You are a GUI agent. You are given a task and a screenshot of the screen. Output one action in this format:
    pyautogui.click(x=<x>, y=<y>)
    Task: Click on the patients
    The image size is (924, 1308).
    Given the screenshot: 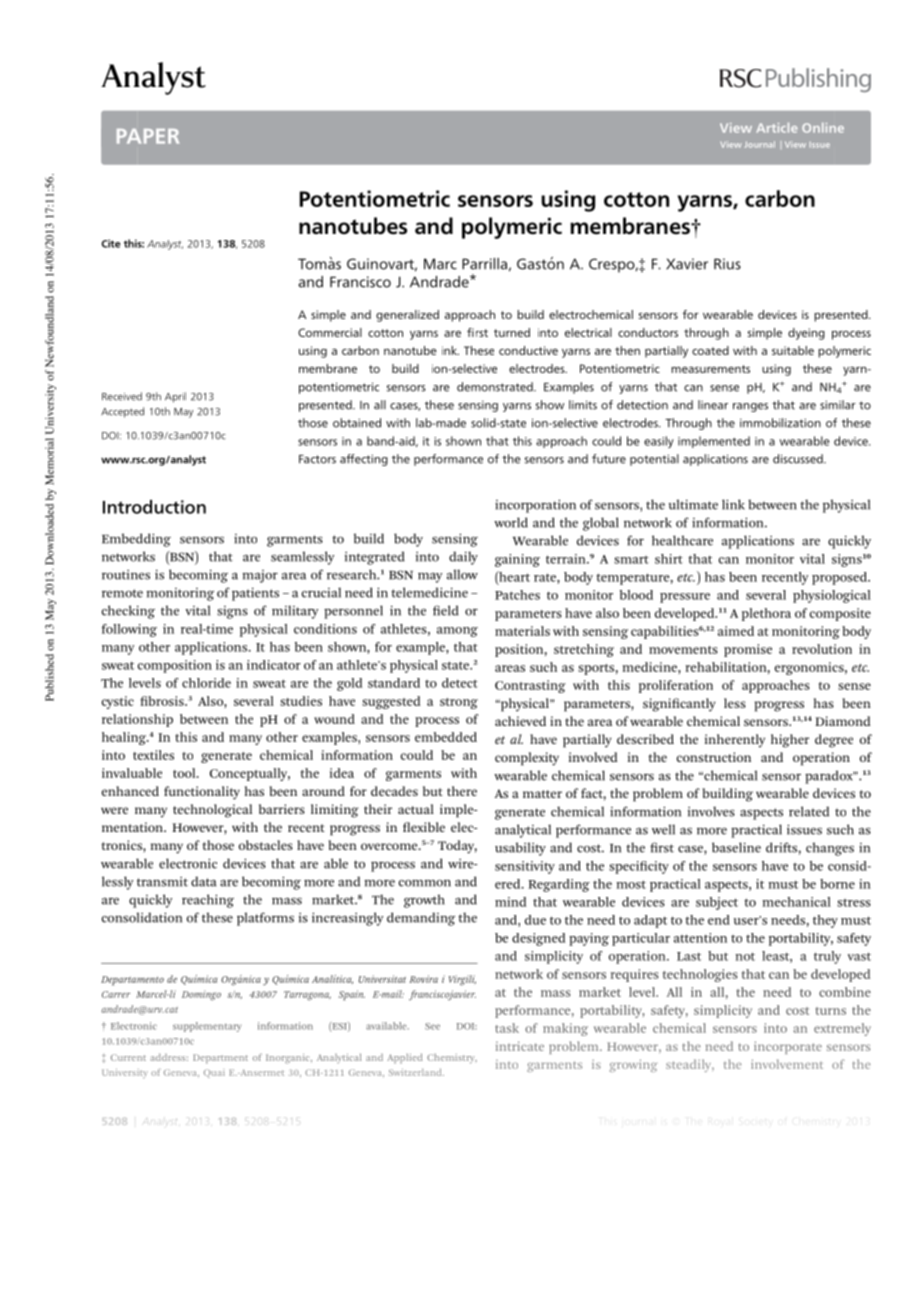 What is the action you would take?
    pyautogui.click(x=255, y=594)
